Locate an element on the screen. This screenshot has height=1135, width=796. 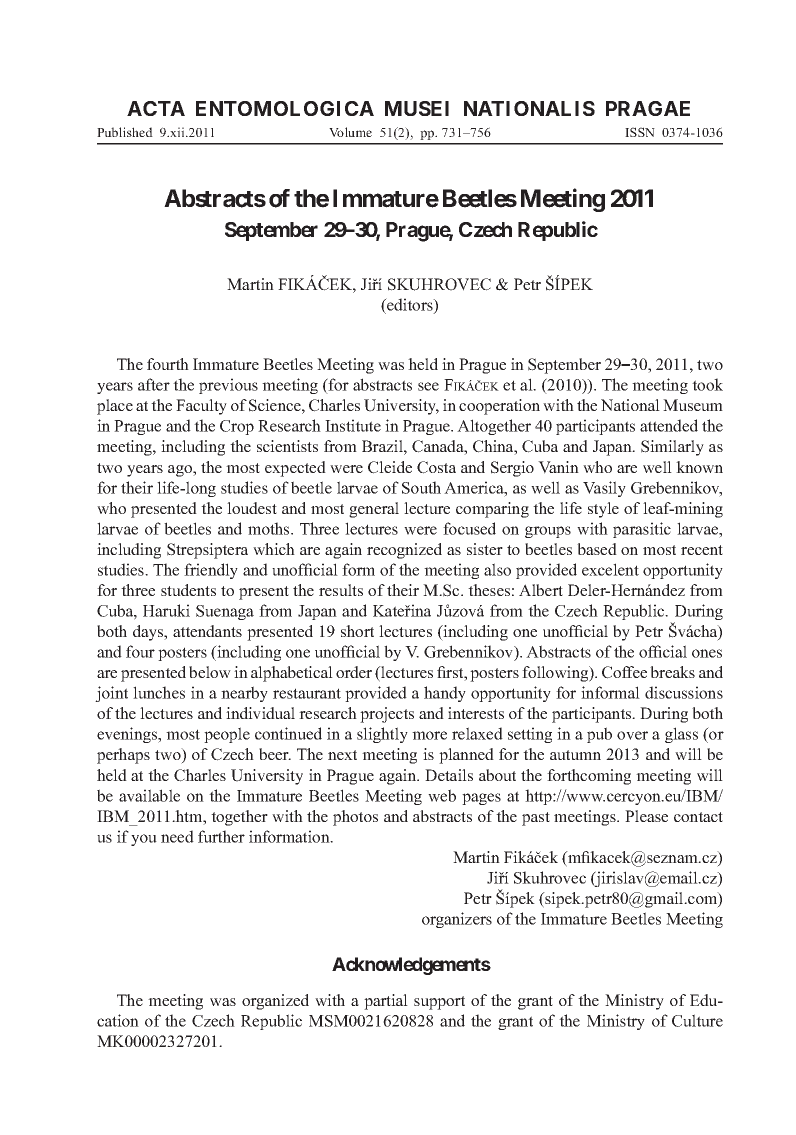
Faculty is located at coordinates (201, 407).
